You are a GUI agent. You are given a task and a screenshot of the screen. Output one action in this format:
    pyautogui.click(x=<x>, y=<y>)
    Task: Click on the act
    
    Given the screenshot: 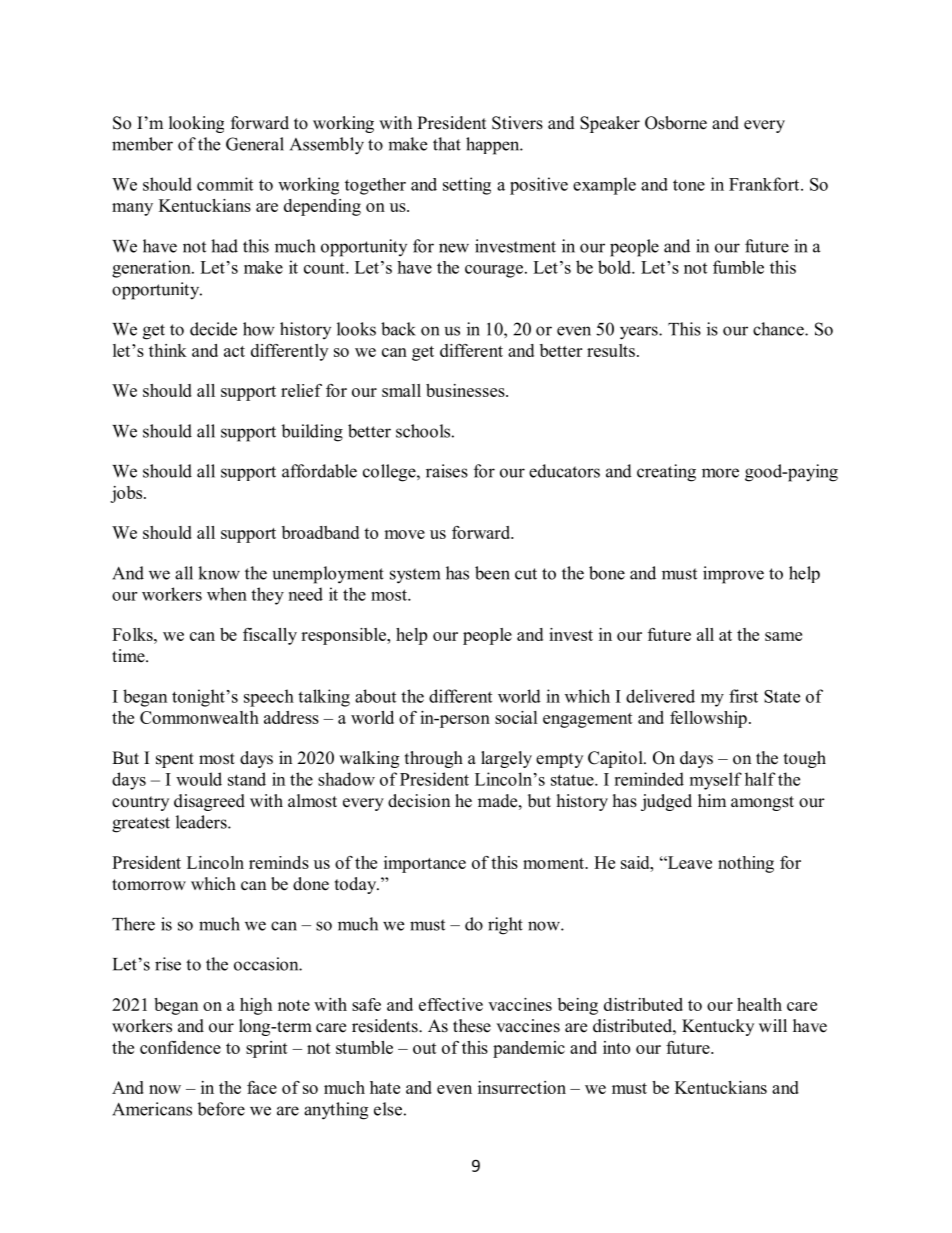 What is the action you would take?
    pyautogui.click(x=234, y=351)
